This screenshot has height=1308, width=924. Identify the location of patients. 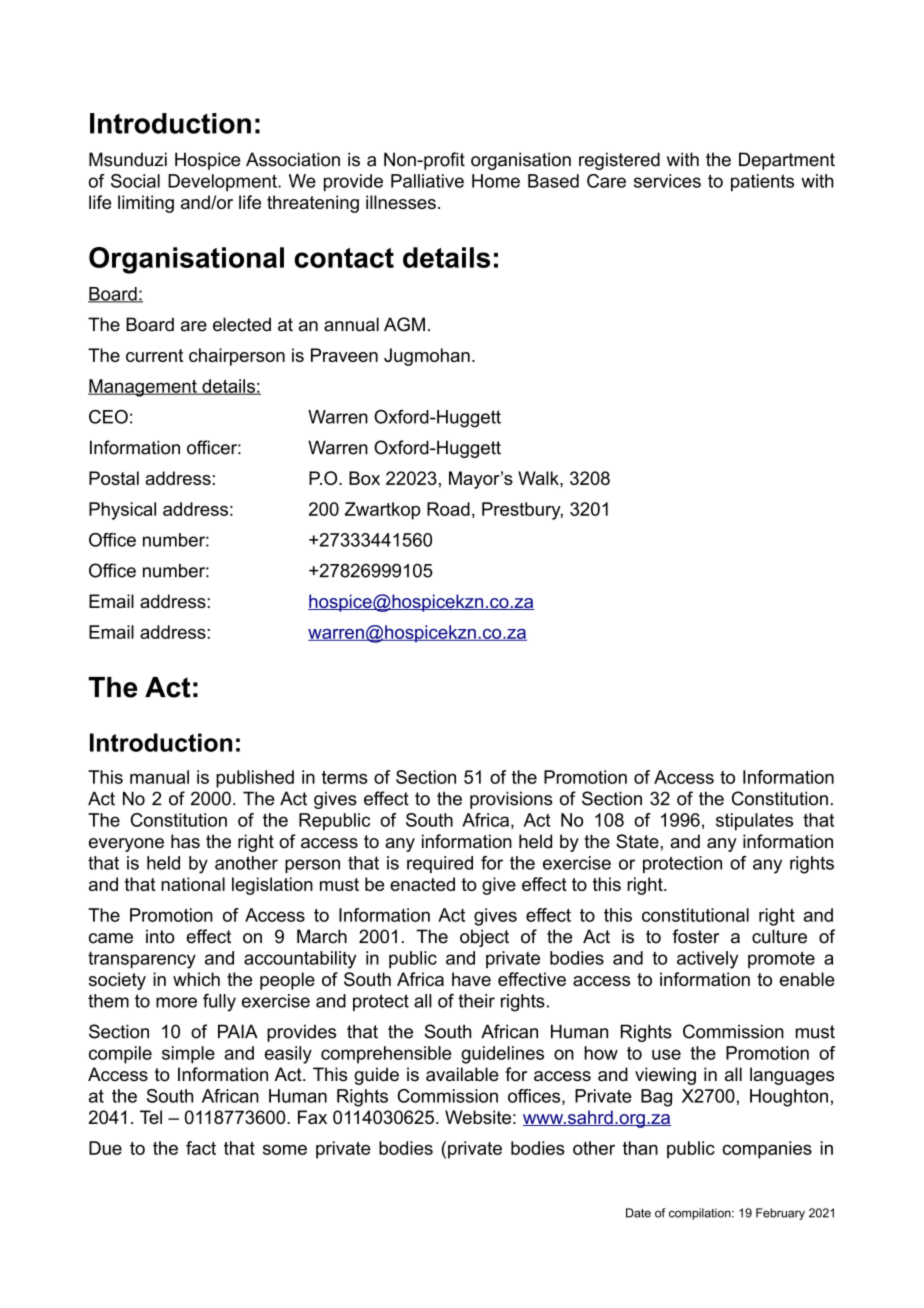
(762, 183).
